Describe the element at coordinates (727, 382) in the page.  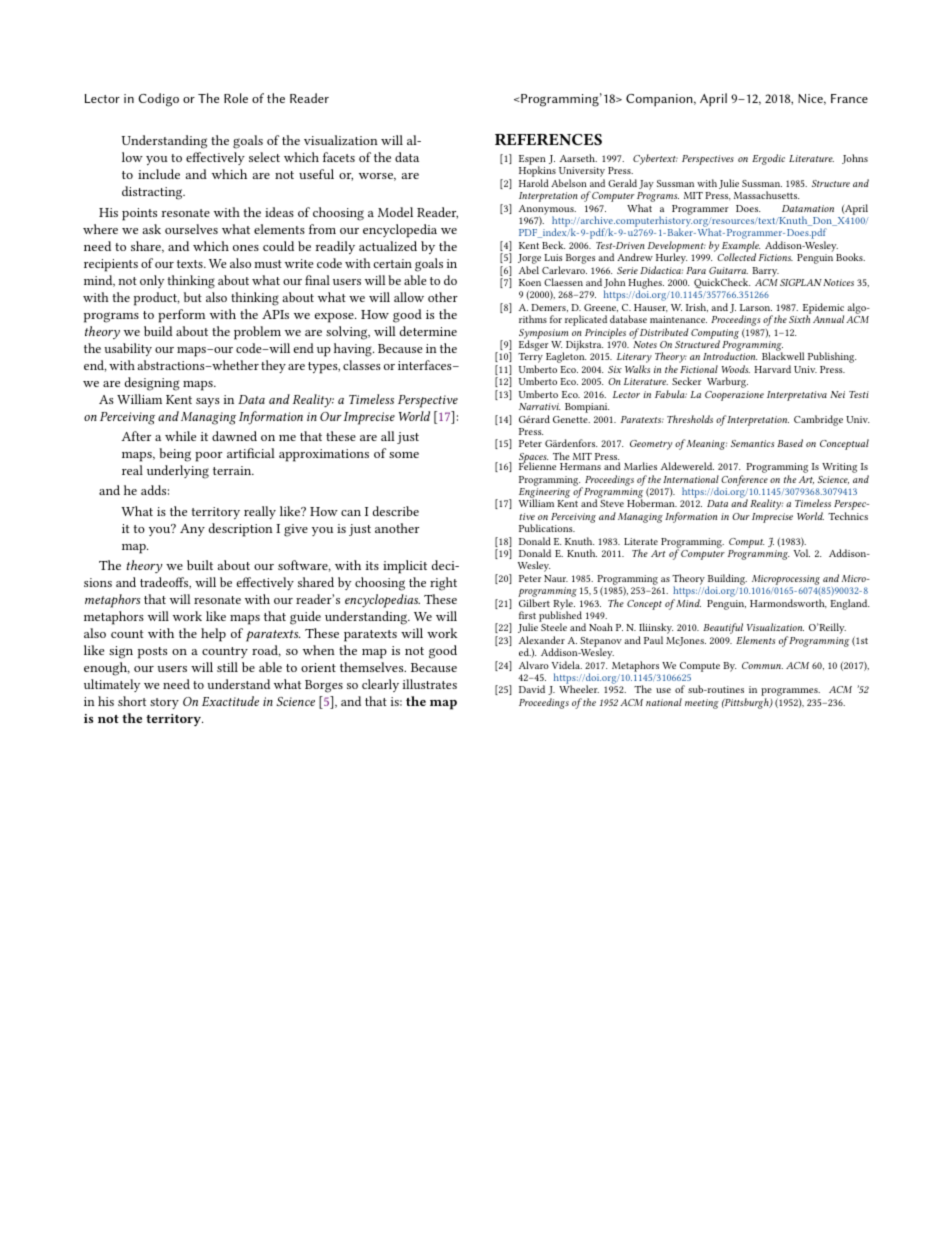
I see `Warburg` at that location.
